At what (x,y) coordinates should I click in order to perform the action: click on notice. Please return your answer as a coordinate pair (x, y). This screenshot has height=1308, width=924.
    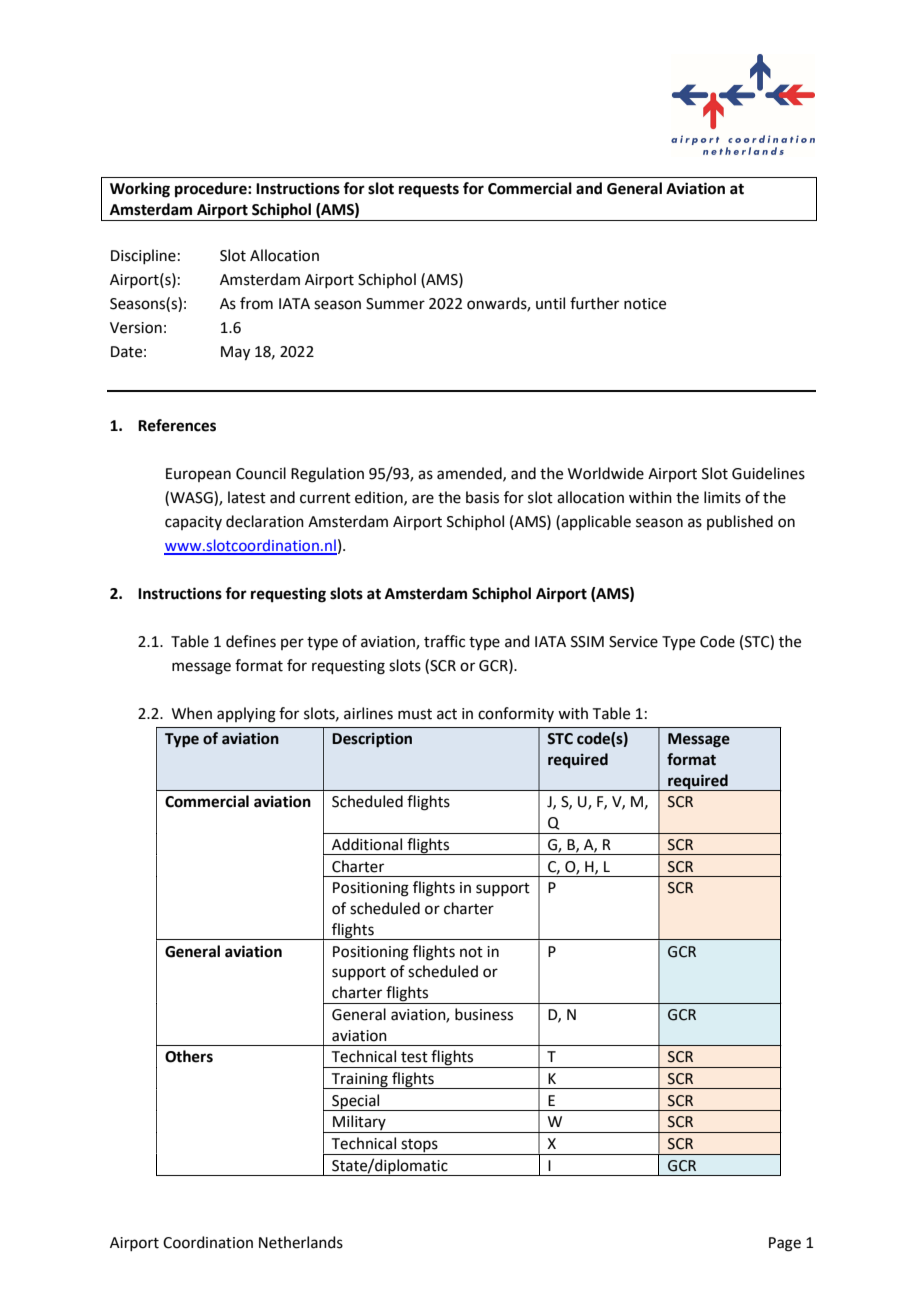
    Looking at the image, I should click on (645, 304).
